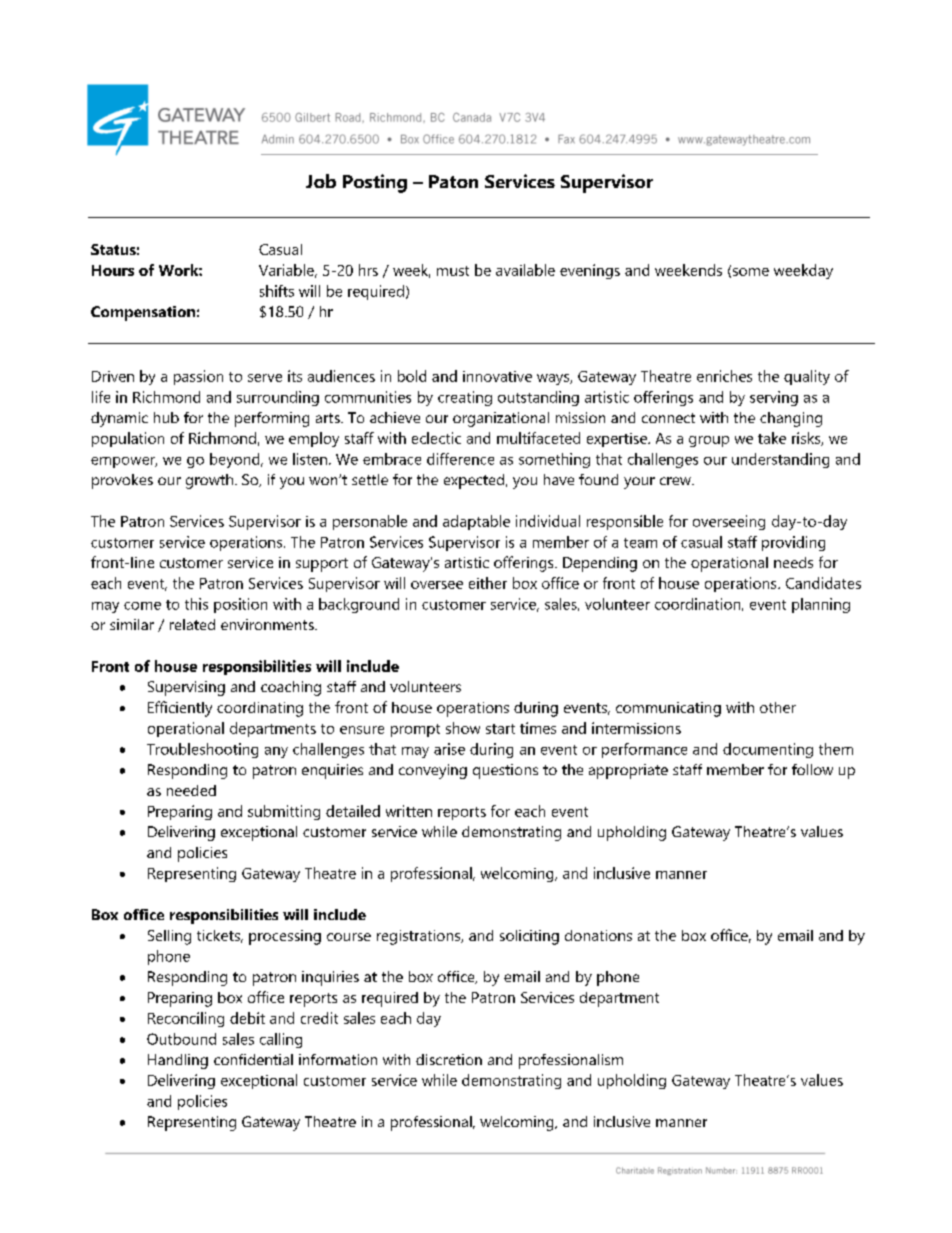 Image resolution: width=952 pixels, height=1233 pixels. I want to click on Hours, so click(113, 270).
